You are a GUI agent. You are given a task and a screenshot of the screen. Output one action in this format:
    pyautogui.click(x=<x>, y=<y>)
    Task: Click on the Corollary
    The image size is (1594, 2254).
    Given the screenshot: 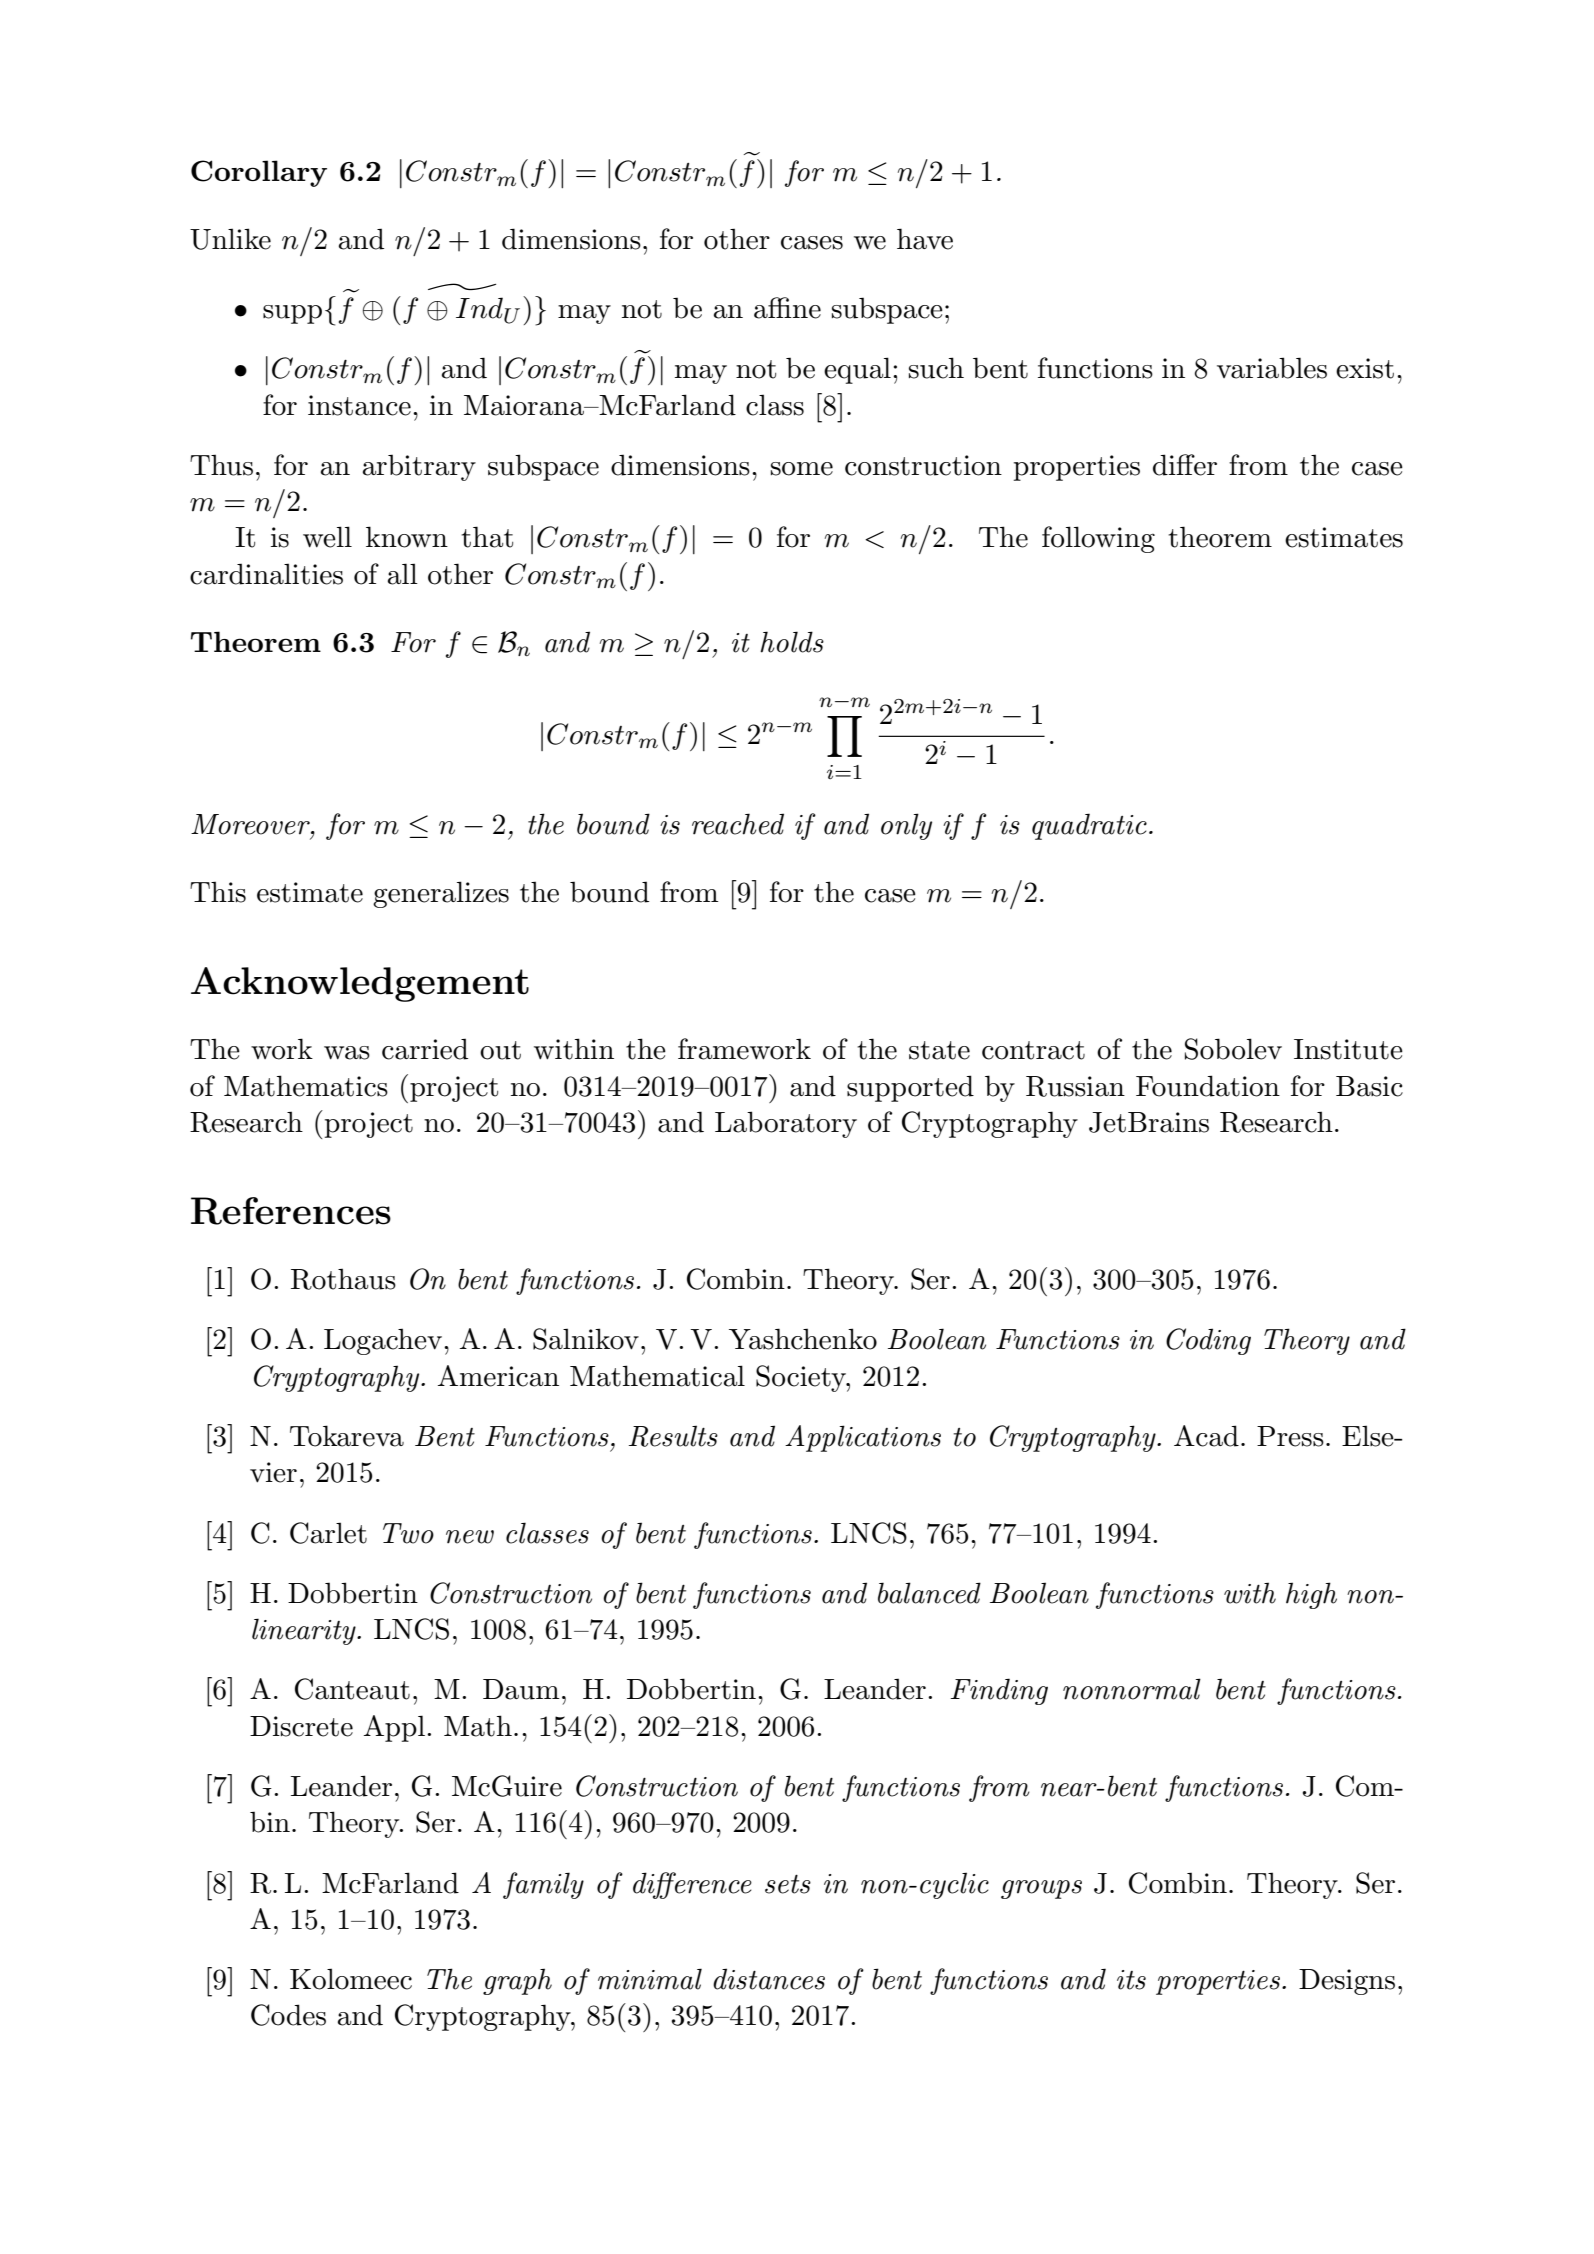 What is the action you would take?
    pyautogui.click(x=259, y=173)
